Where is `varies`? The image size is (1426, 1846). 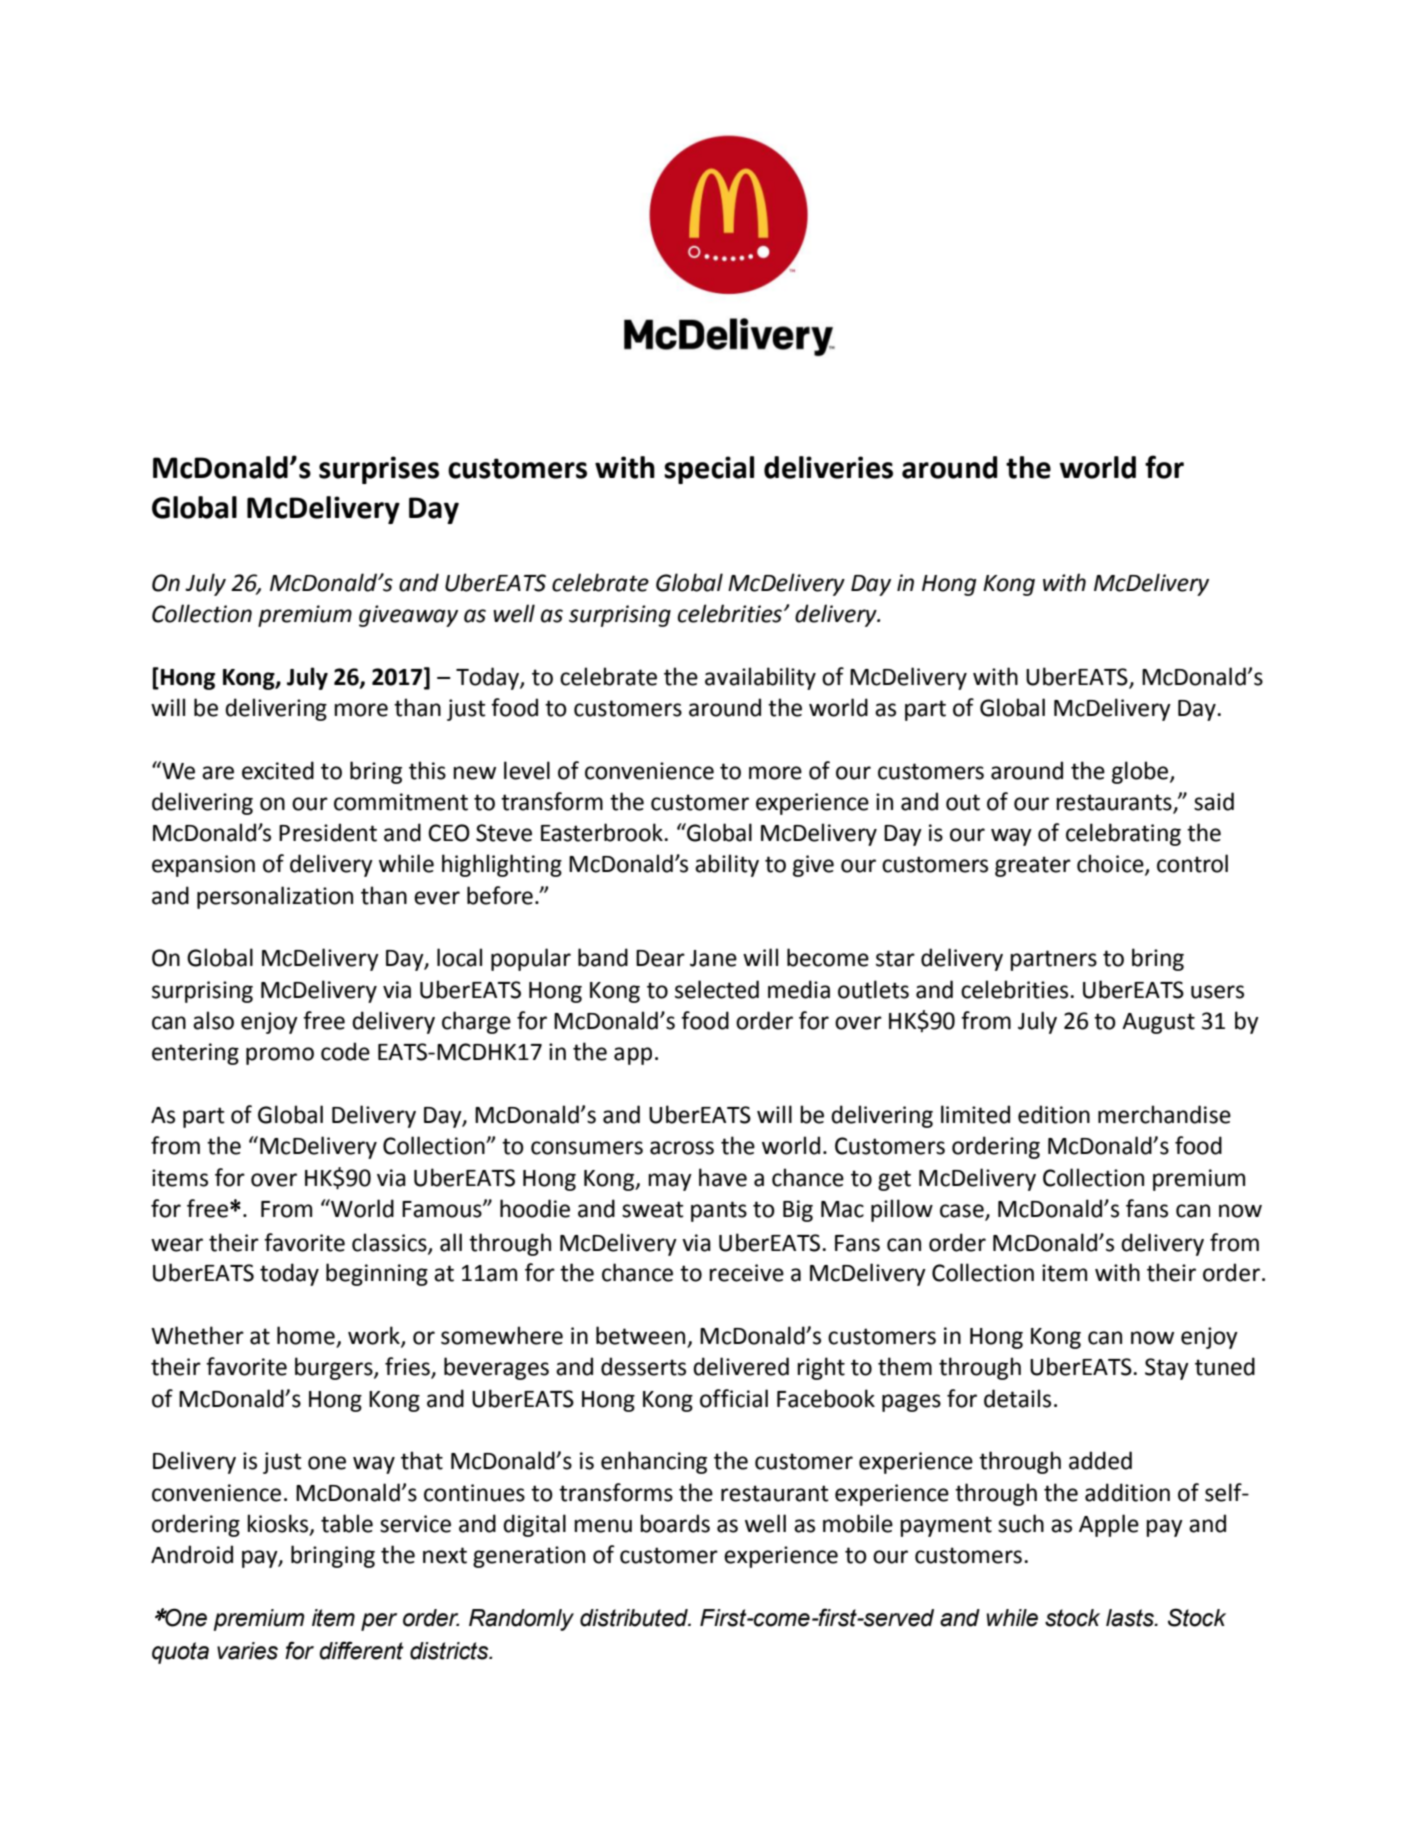 varies is located at coordinates (247, 1651).
